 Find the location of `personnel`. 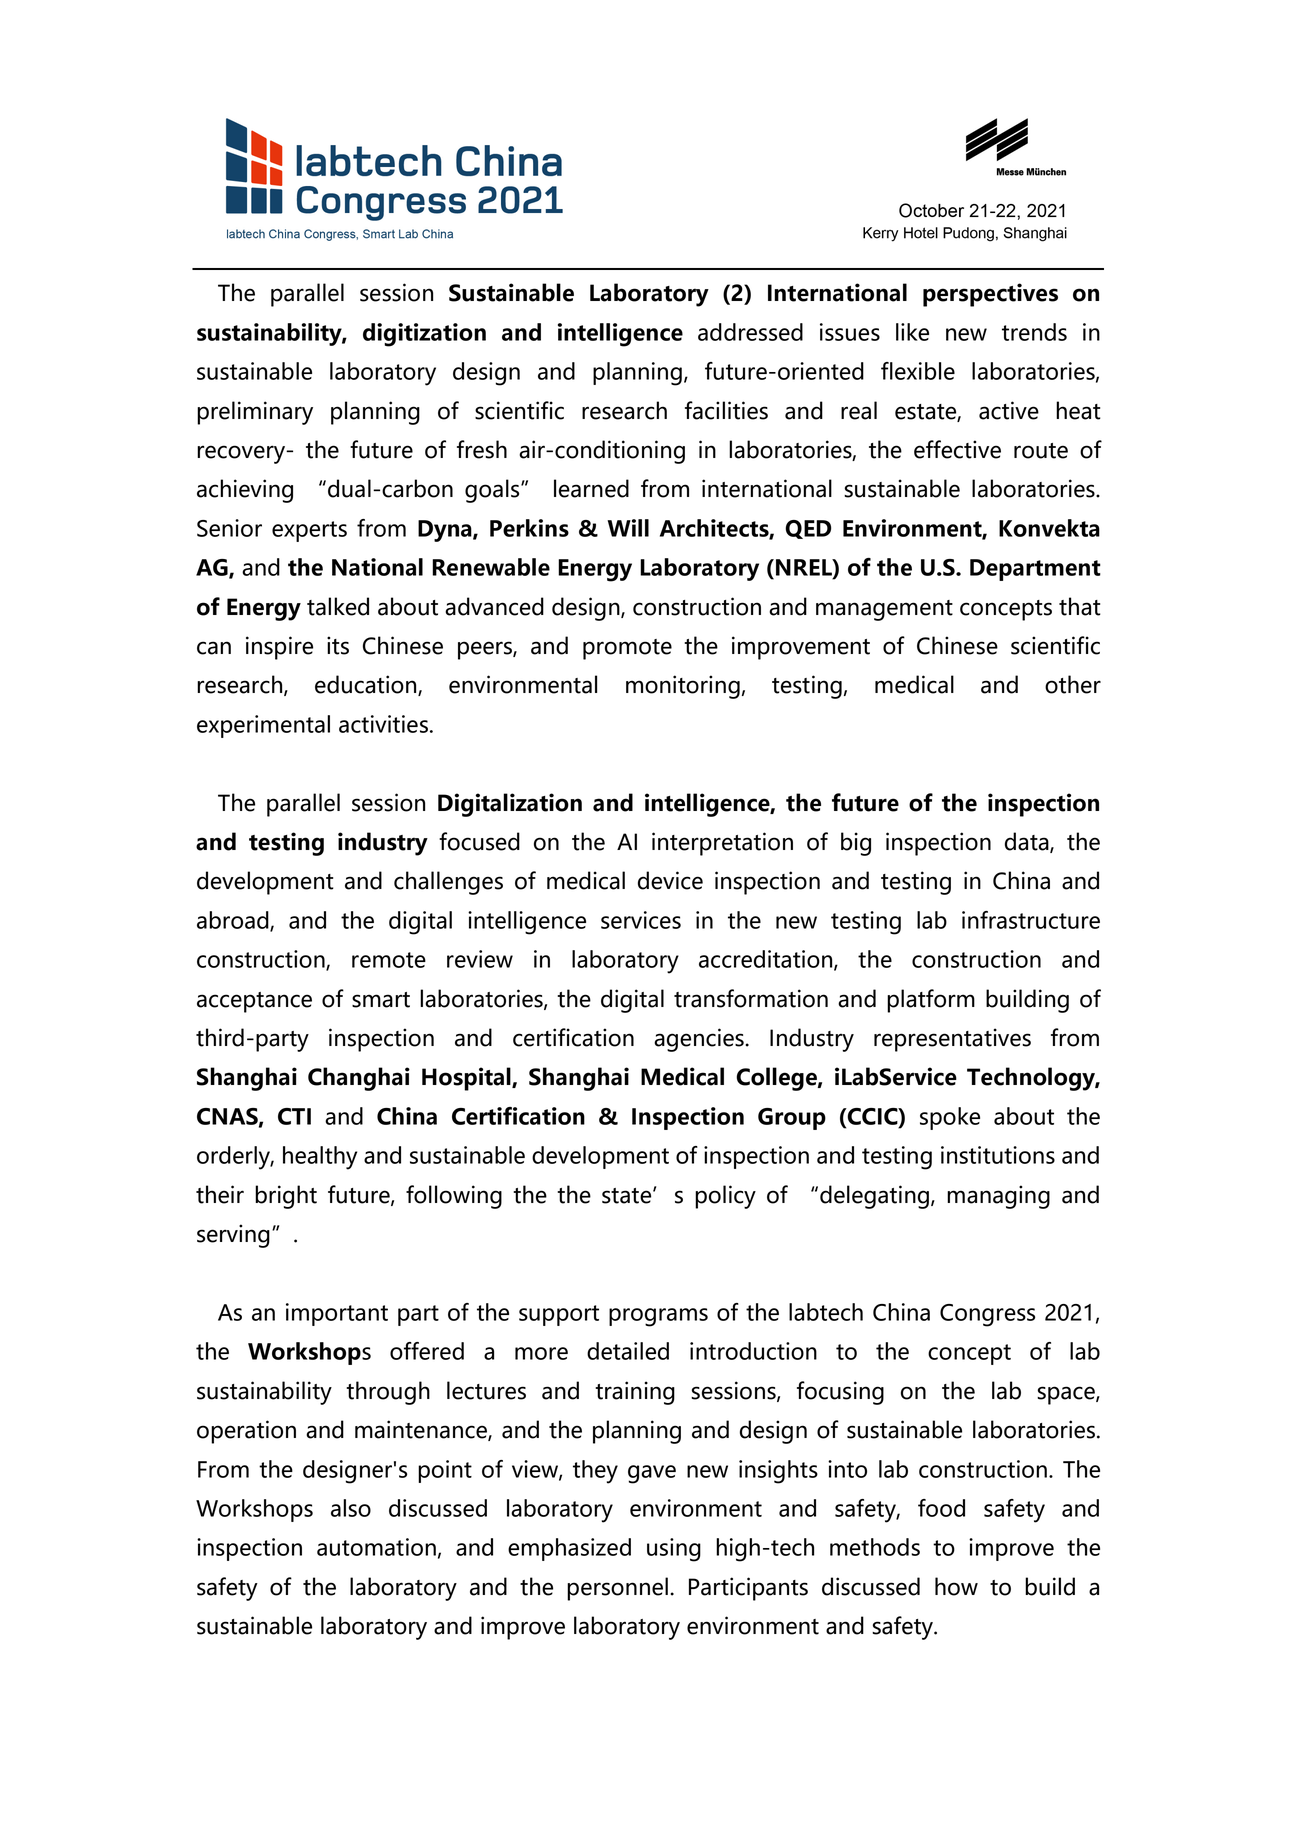

personnel is located at coordinates (617, 1589).
